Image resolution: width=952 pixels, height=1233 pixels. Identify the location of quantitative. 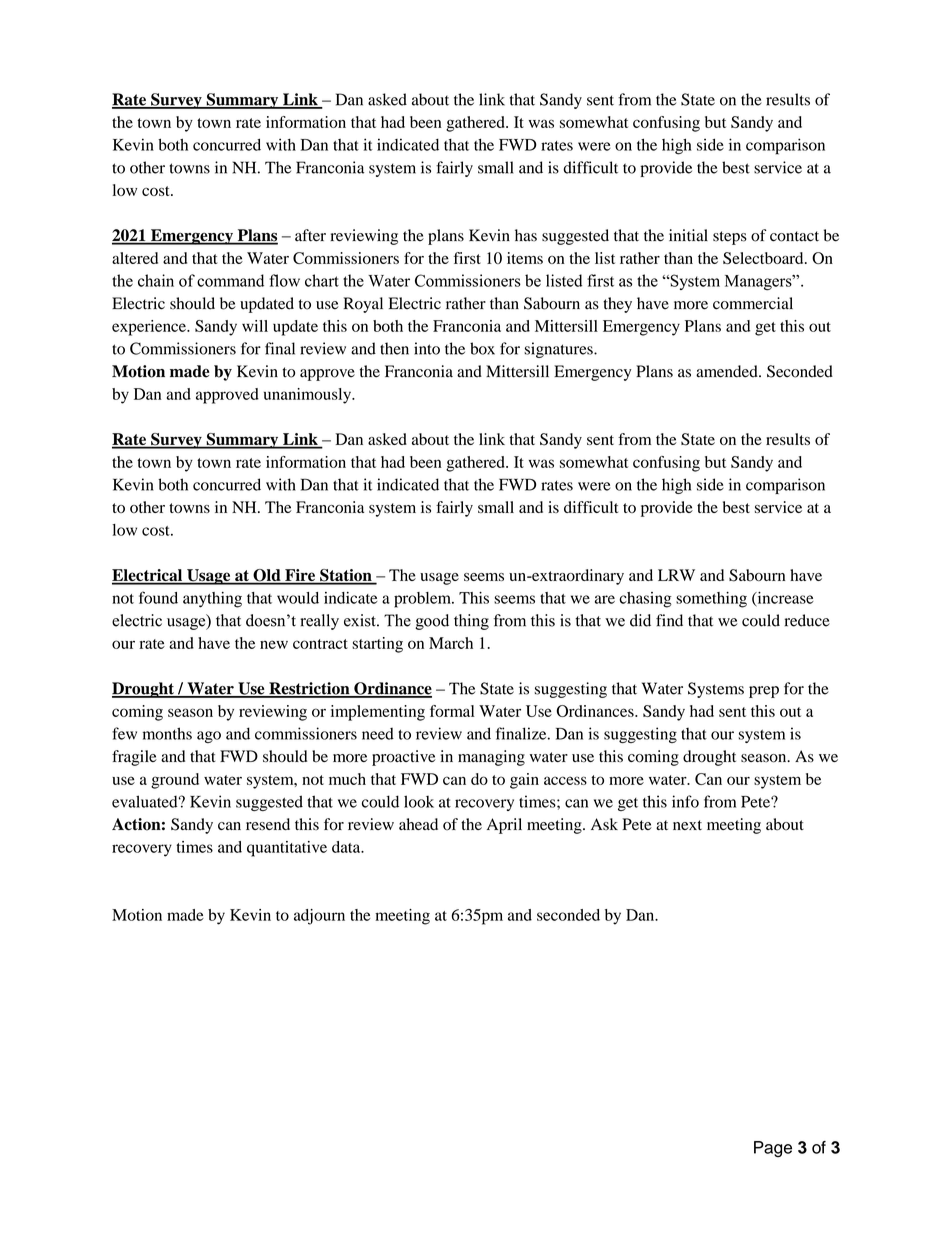
(287, 849).
